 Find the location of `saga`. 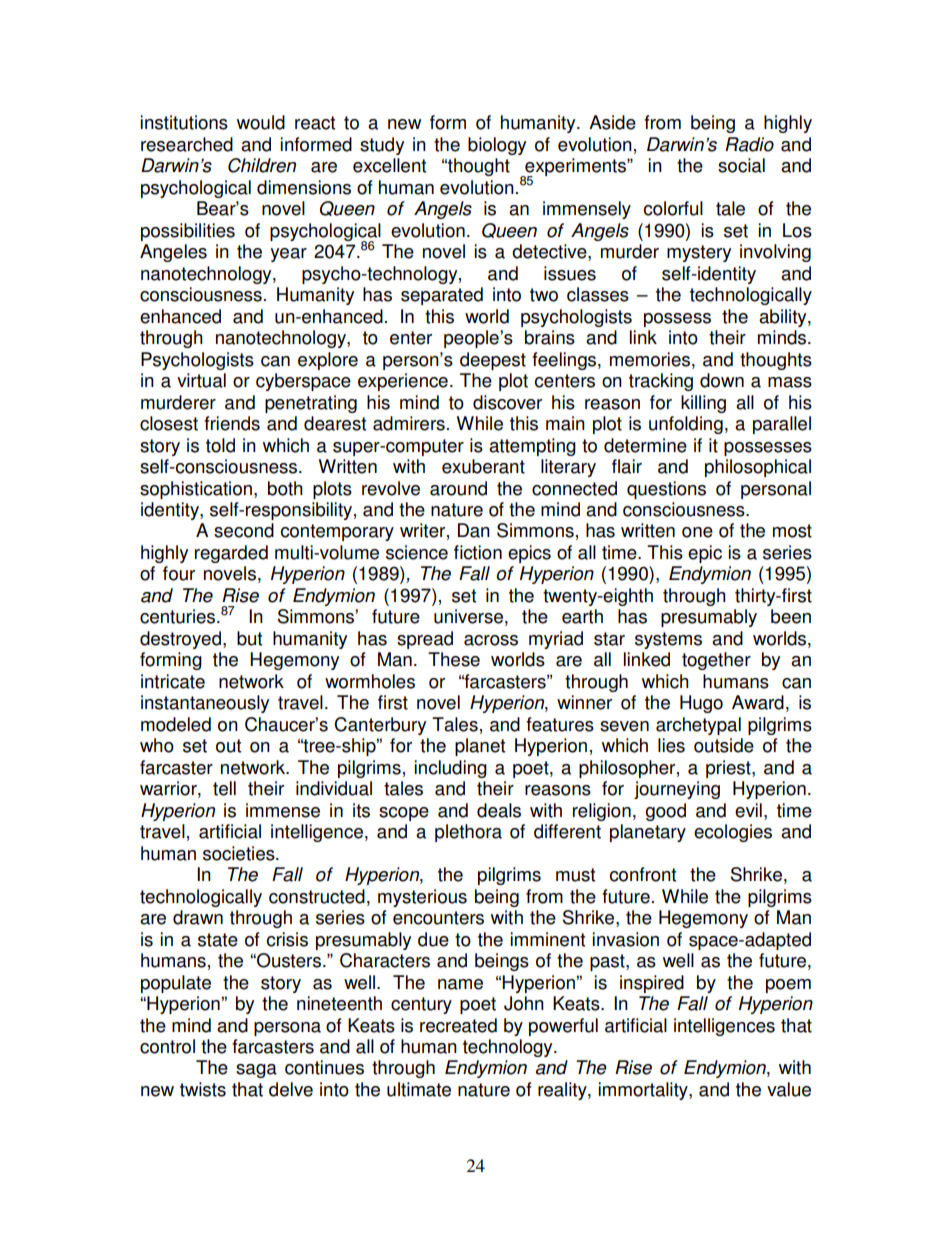

saga is located at coordinates (256, 1071).
